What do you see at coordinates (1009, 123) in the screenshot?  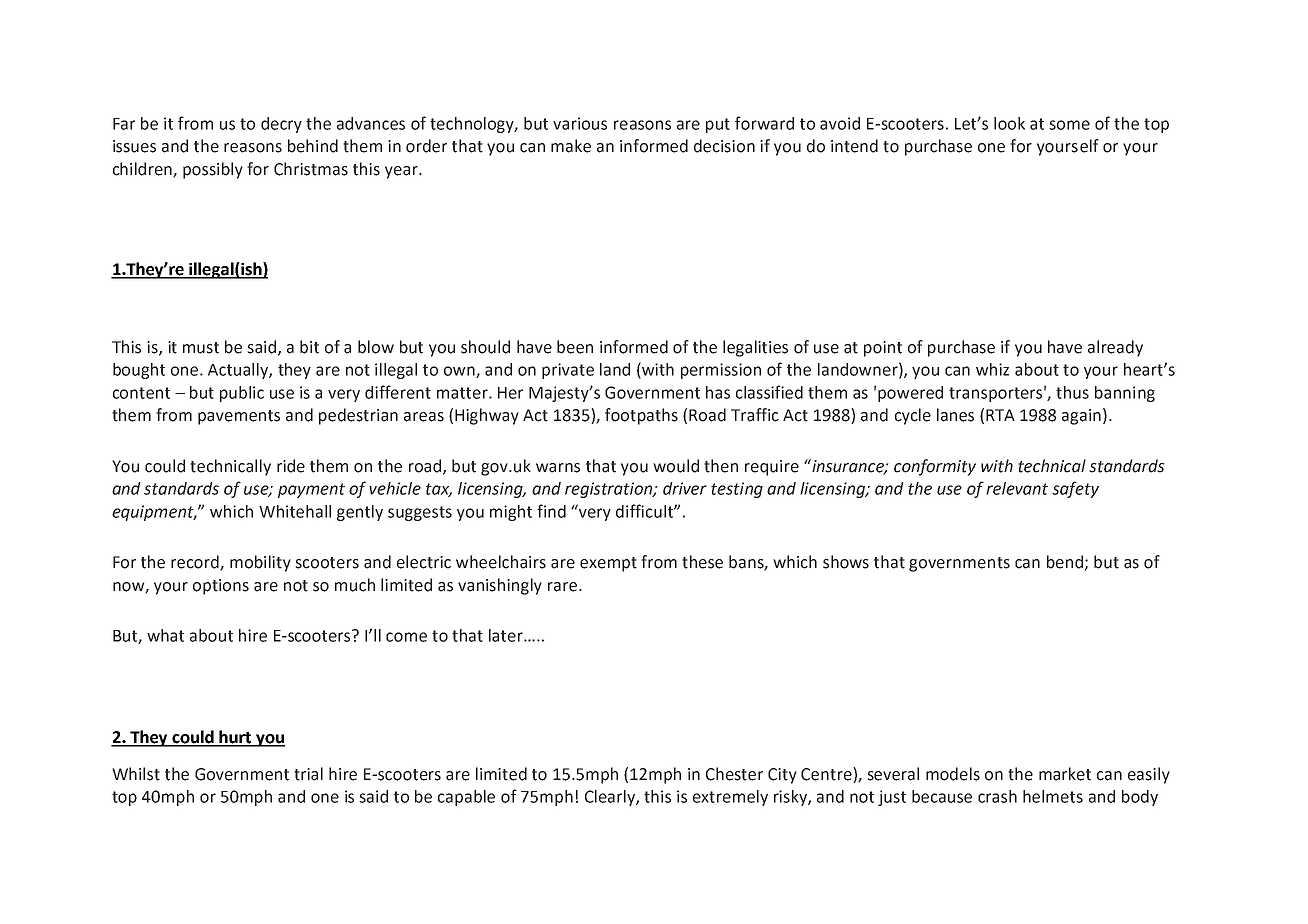 I see `look` at bounding box center [1009, 123].
